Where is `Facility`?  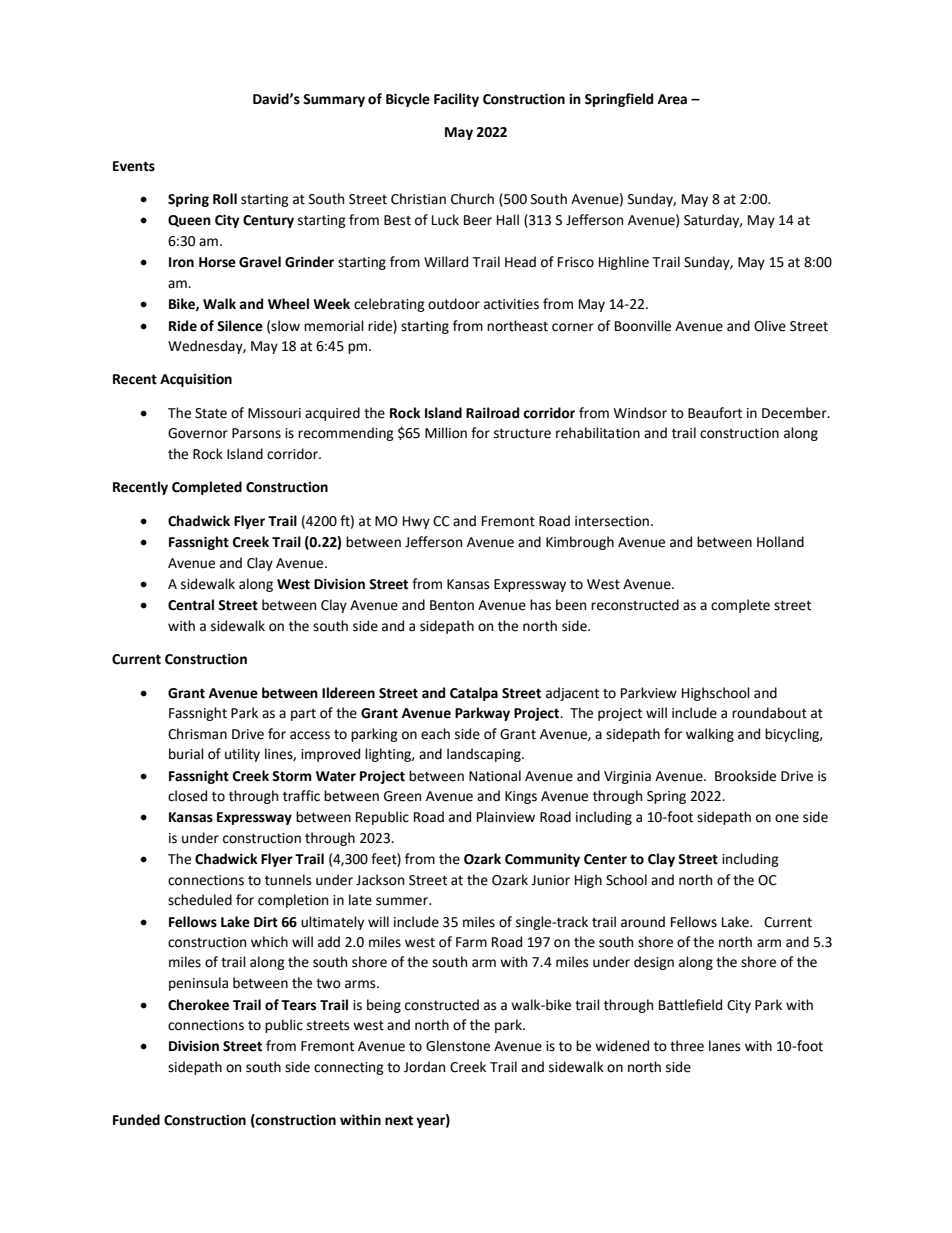 Facility is located at coordinates (456, 100).
